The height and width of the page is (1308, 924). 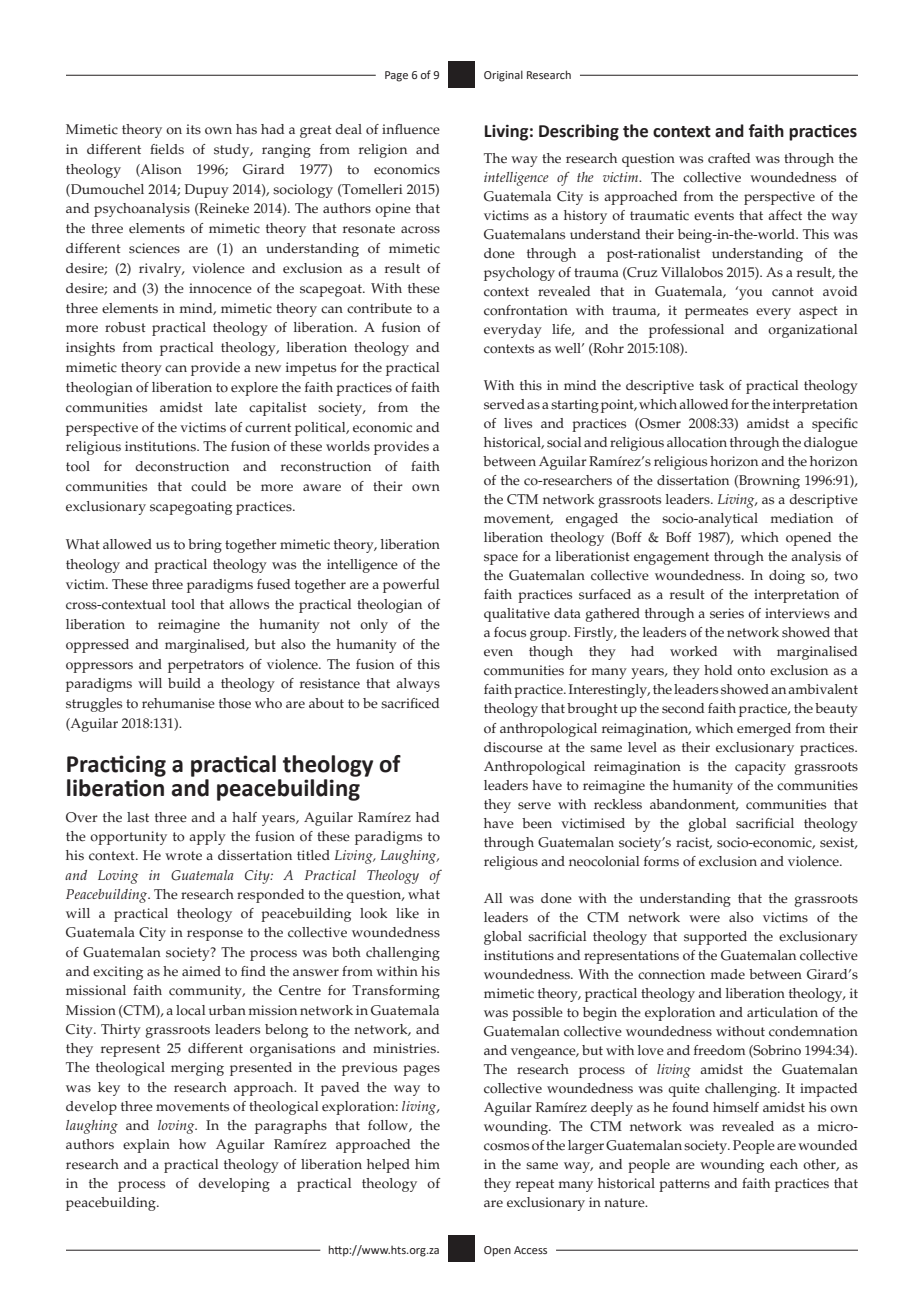 What do you see at coordinates (716, 312) in the page?
I see `permeates` at bounding box center [716, 312].
